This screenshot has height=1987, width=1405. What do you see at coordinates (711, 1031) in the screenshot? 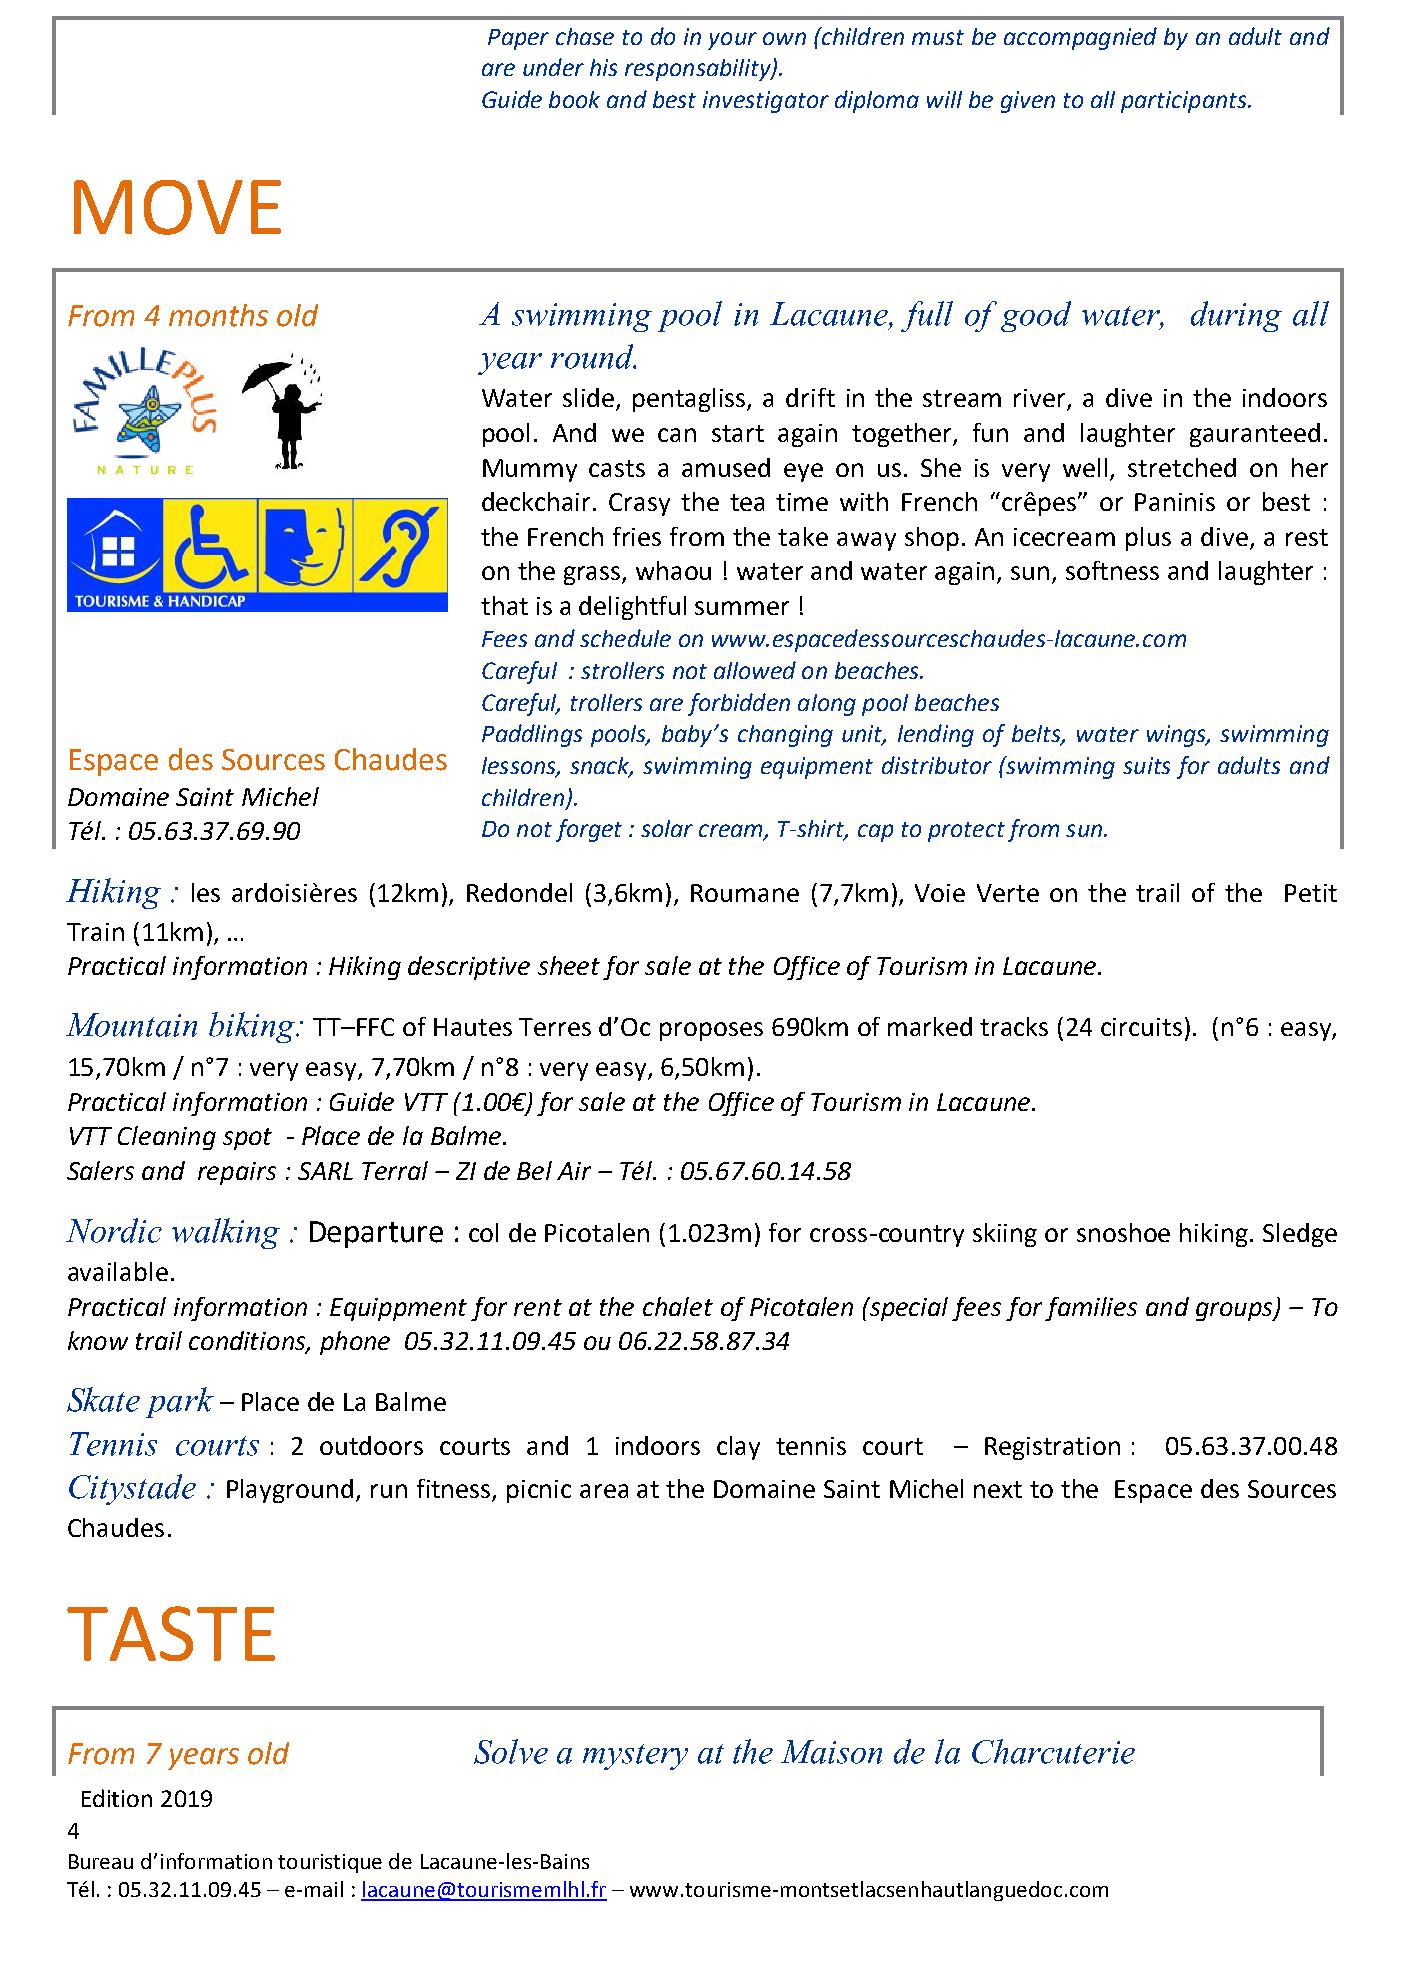
I see `proposes` at bounding box center [711, 1031].
